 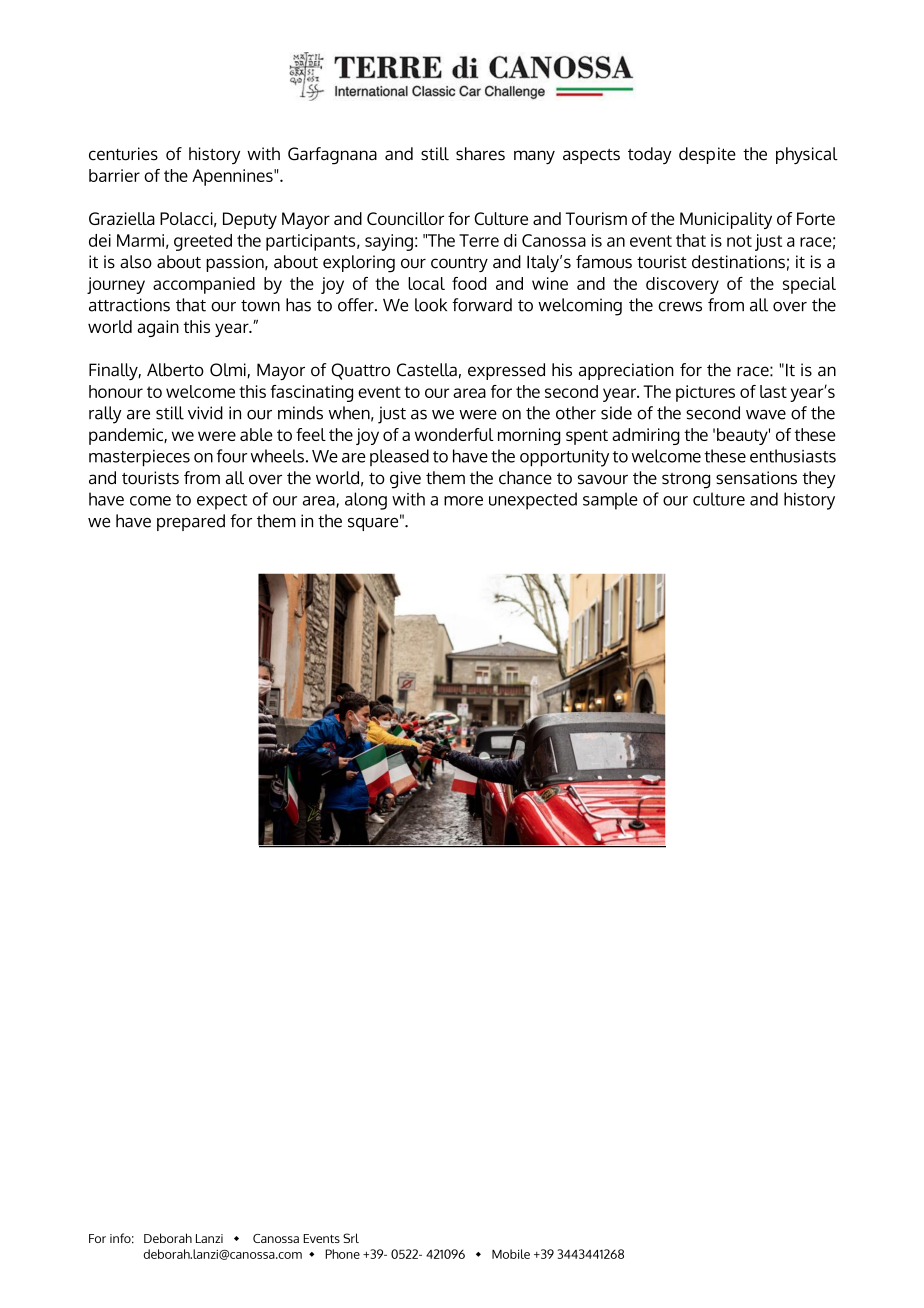 I want to click on Mobile, so click(x=511, y=1254).
